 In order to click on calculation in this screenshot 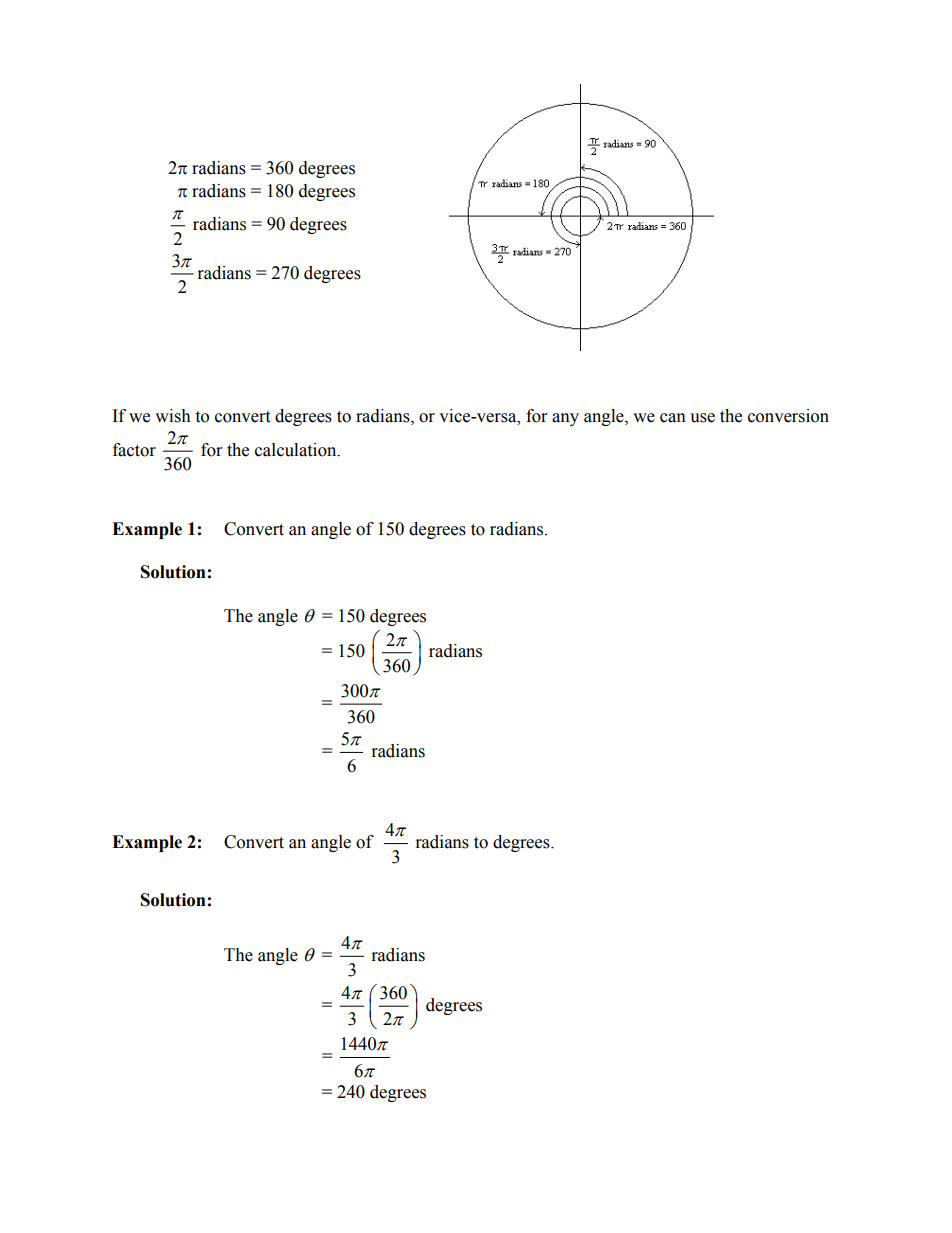, I will do `click(297, 450)`.
